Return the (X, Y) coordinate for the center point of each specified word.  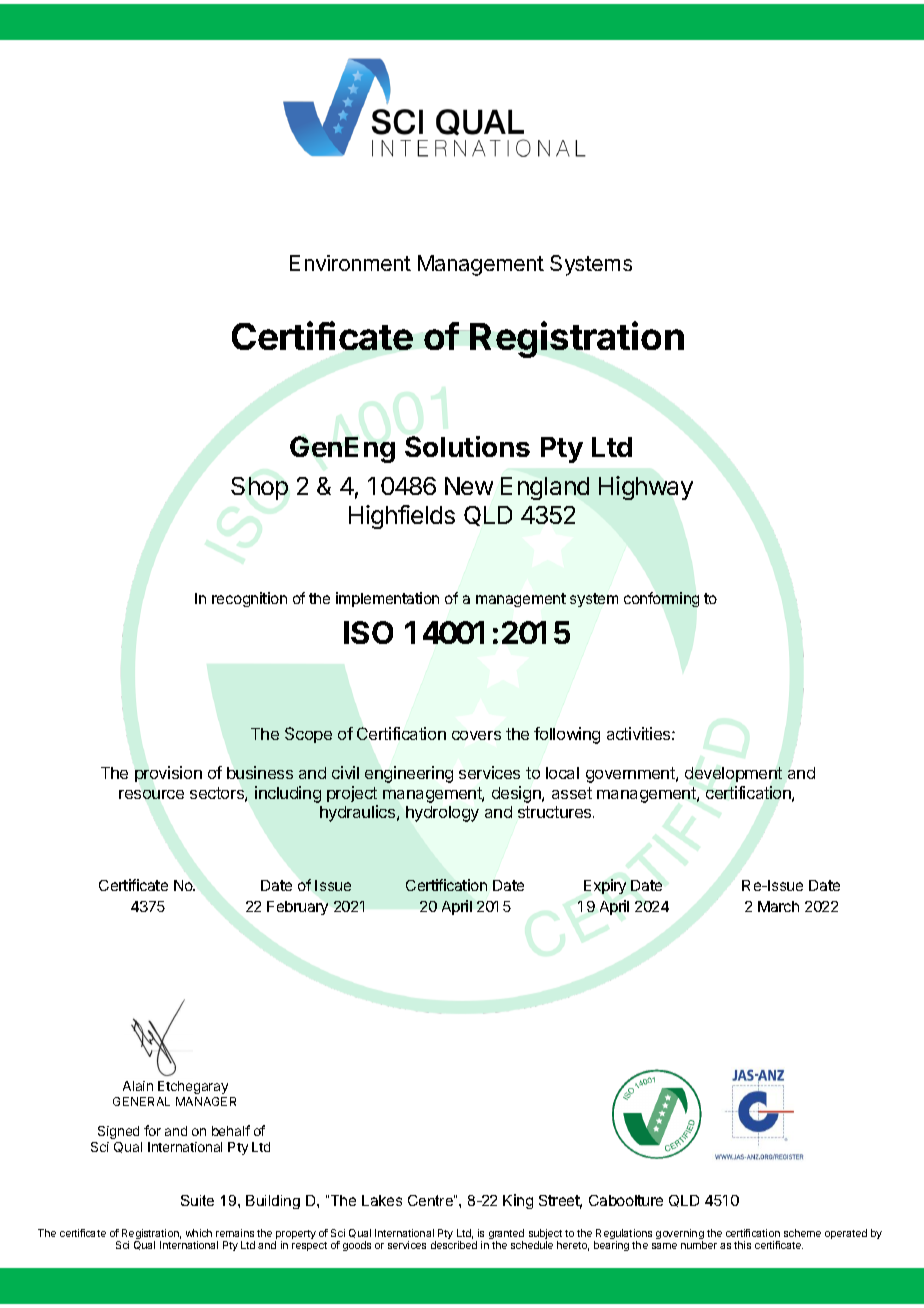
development (733, 774)
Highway (646, 488)
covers (476, 735)
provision (168, 774)
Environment (350, 263)
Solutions (467, 446)
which (199, 1233)
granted (506, 1235)
